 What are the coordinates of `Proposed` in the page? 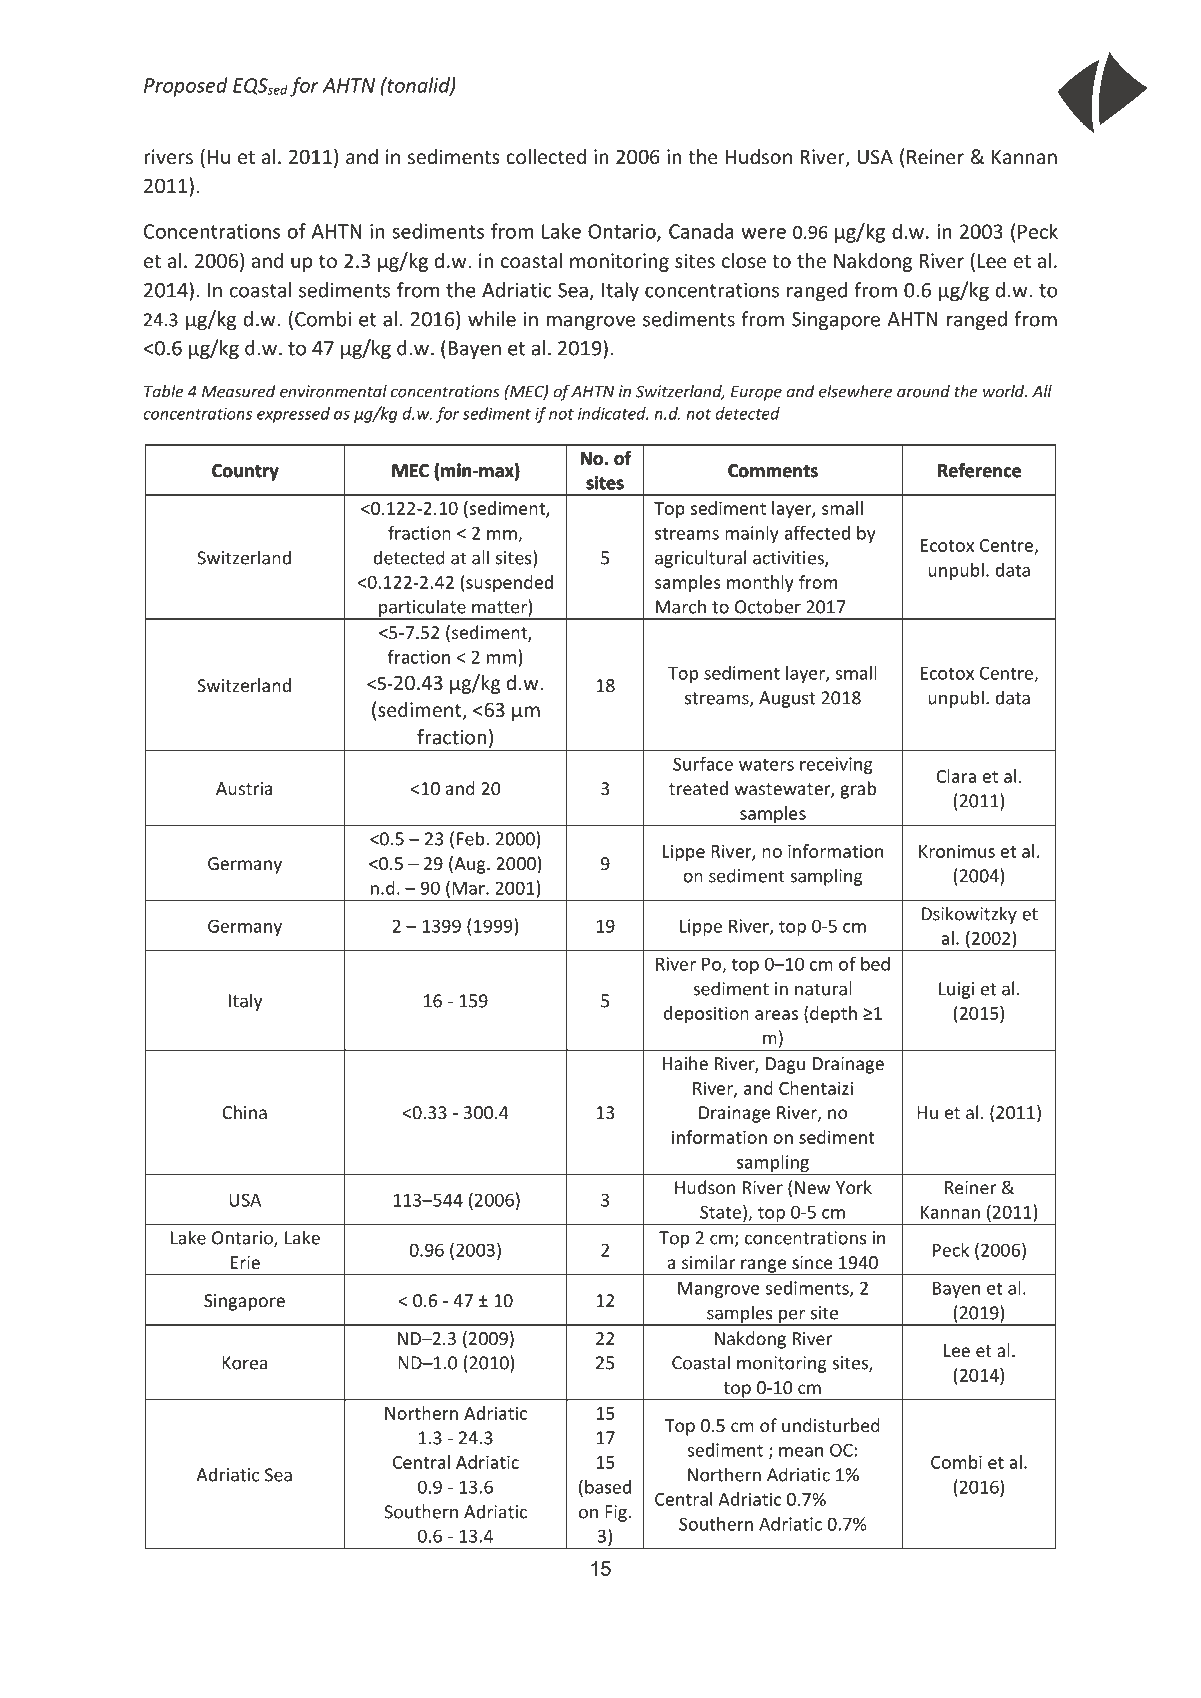 It's located at (186, 87).
